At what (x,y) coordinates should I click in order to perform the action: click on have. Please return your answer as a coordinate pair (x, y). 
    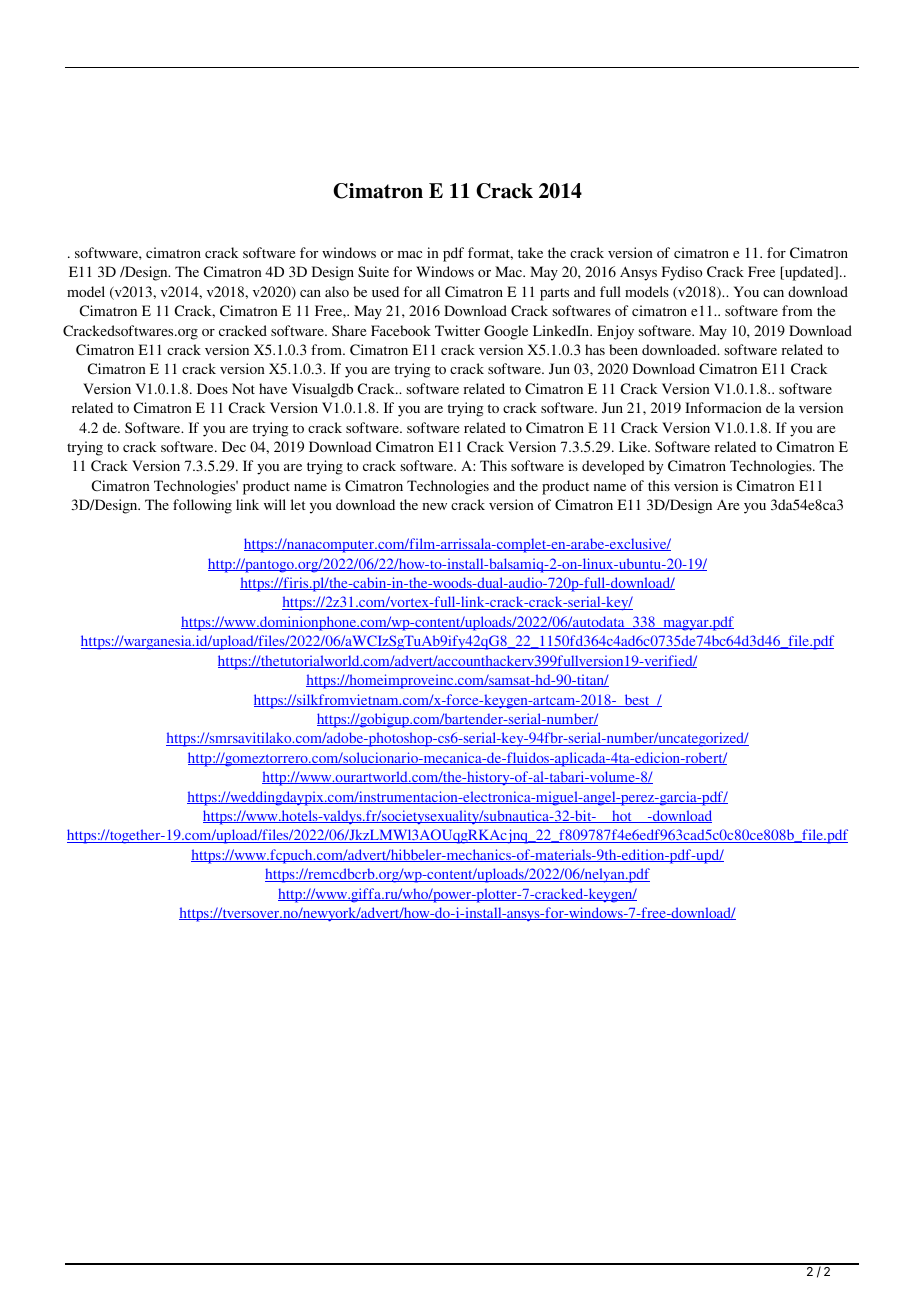
    Looking at the image, I should click on (273, 388).
